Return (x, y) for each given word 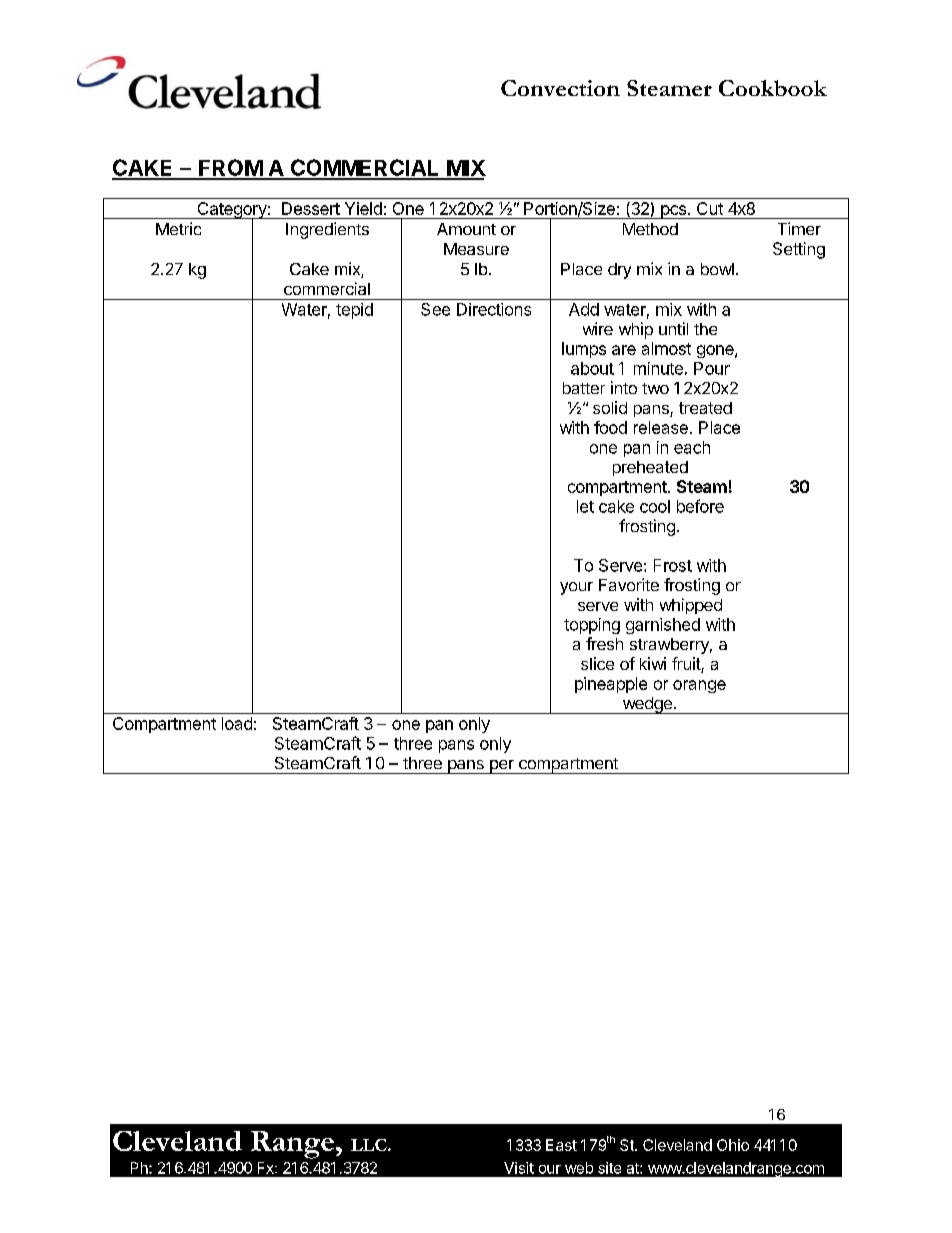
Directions (494, 309)
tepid (354, 311)
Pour (712, 368)
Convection (560, 88)
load (237, 723)
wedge (647, 705)
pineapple (611, 685)
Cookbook (773, 88)
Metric (178, 228)
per (501, 767)
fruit (687, 665)
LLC (370, 1145)
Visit (519, 1168)
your (576, 588)
